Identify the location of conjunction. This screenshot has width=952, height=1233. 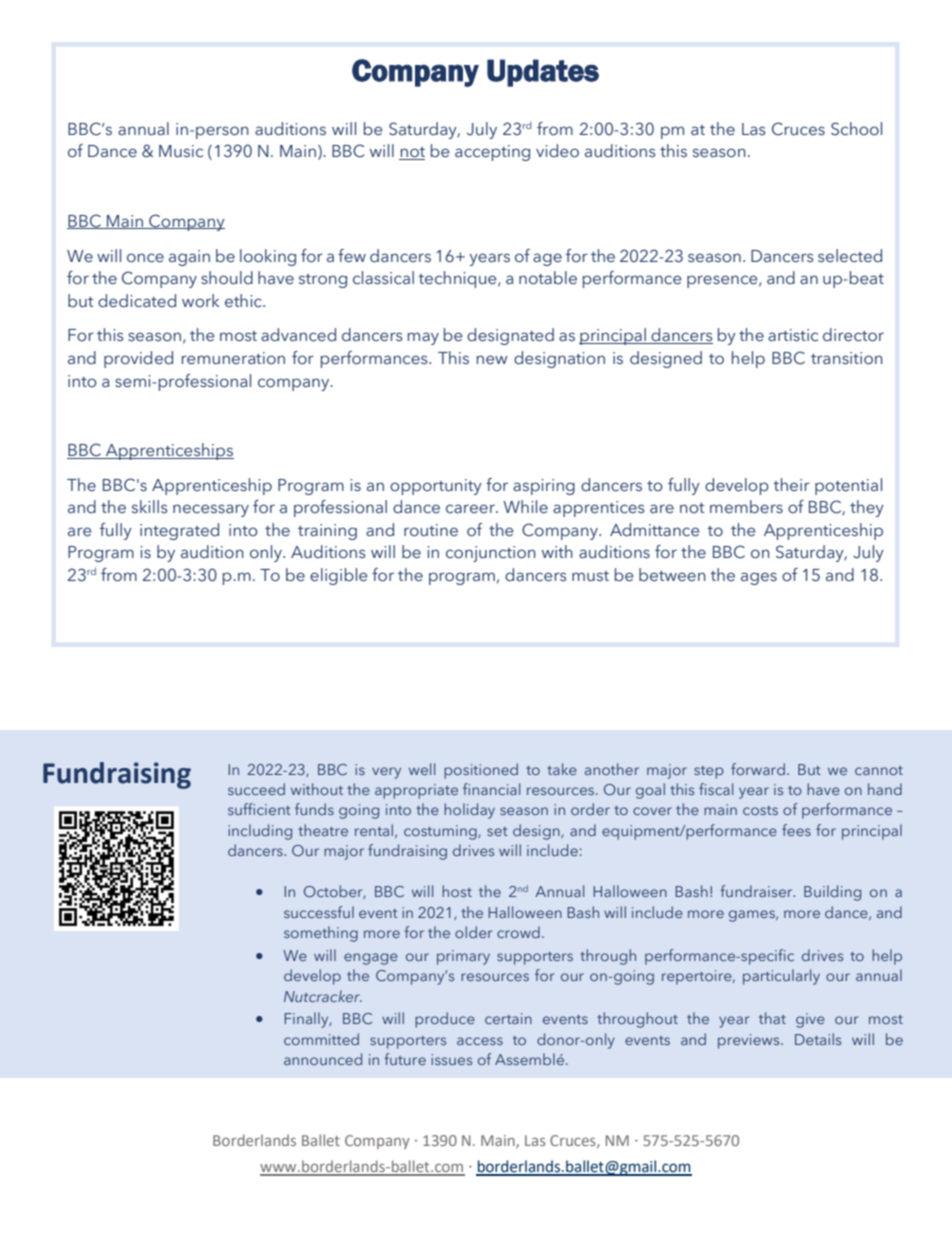
(491, 554).
